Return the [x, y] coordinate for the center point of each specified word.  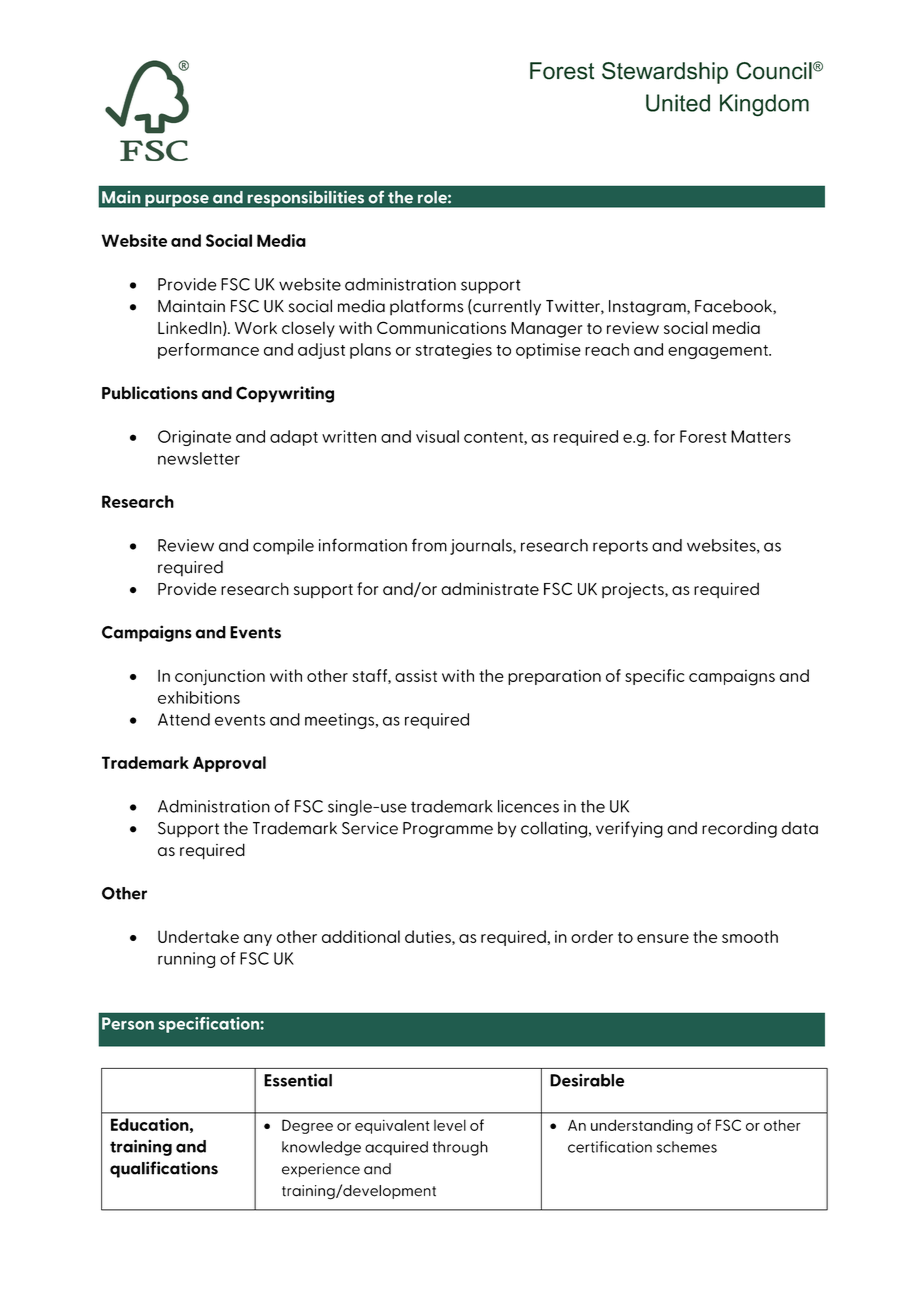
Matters [761, 436]
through [460, 1148]
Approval [229, 764]
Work [256, 327]
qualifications [164, 1169]
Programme [448, 830]
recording [739, 829]
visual [437, 436]
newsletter [199, 458]
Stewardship [665, 73]
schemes [687, 1147]
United [678, 103]
